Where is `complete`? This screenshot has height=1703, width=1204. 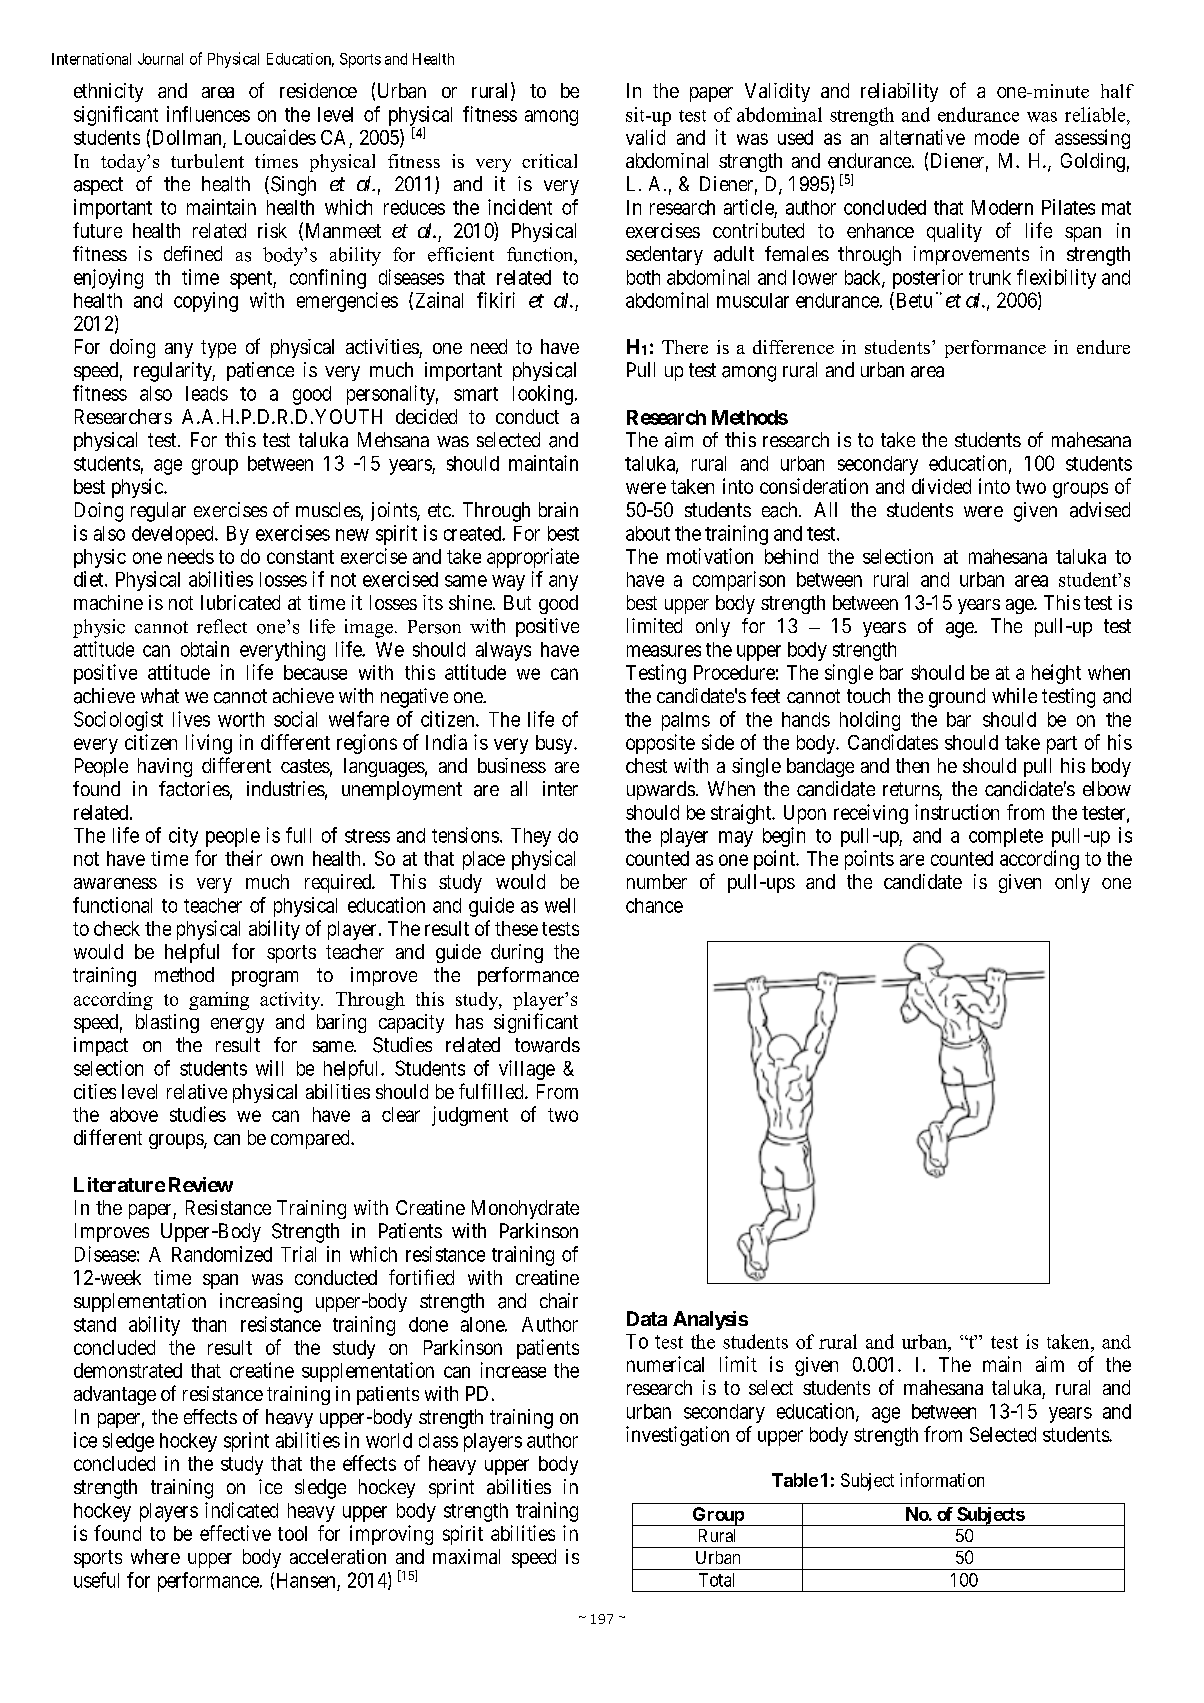 complete is located at coordinates (1006, 837).
